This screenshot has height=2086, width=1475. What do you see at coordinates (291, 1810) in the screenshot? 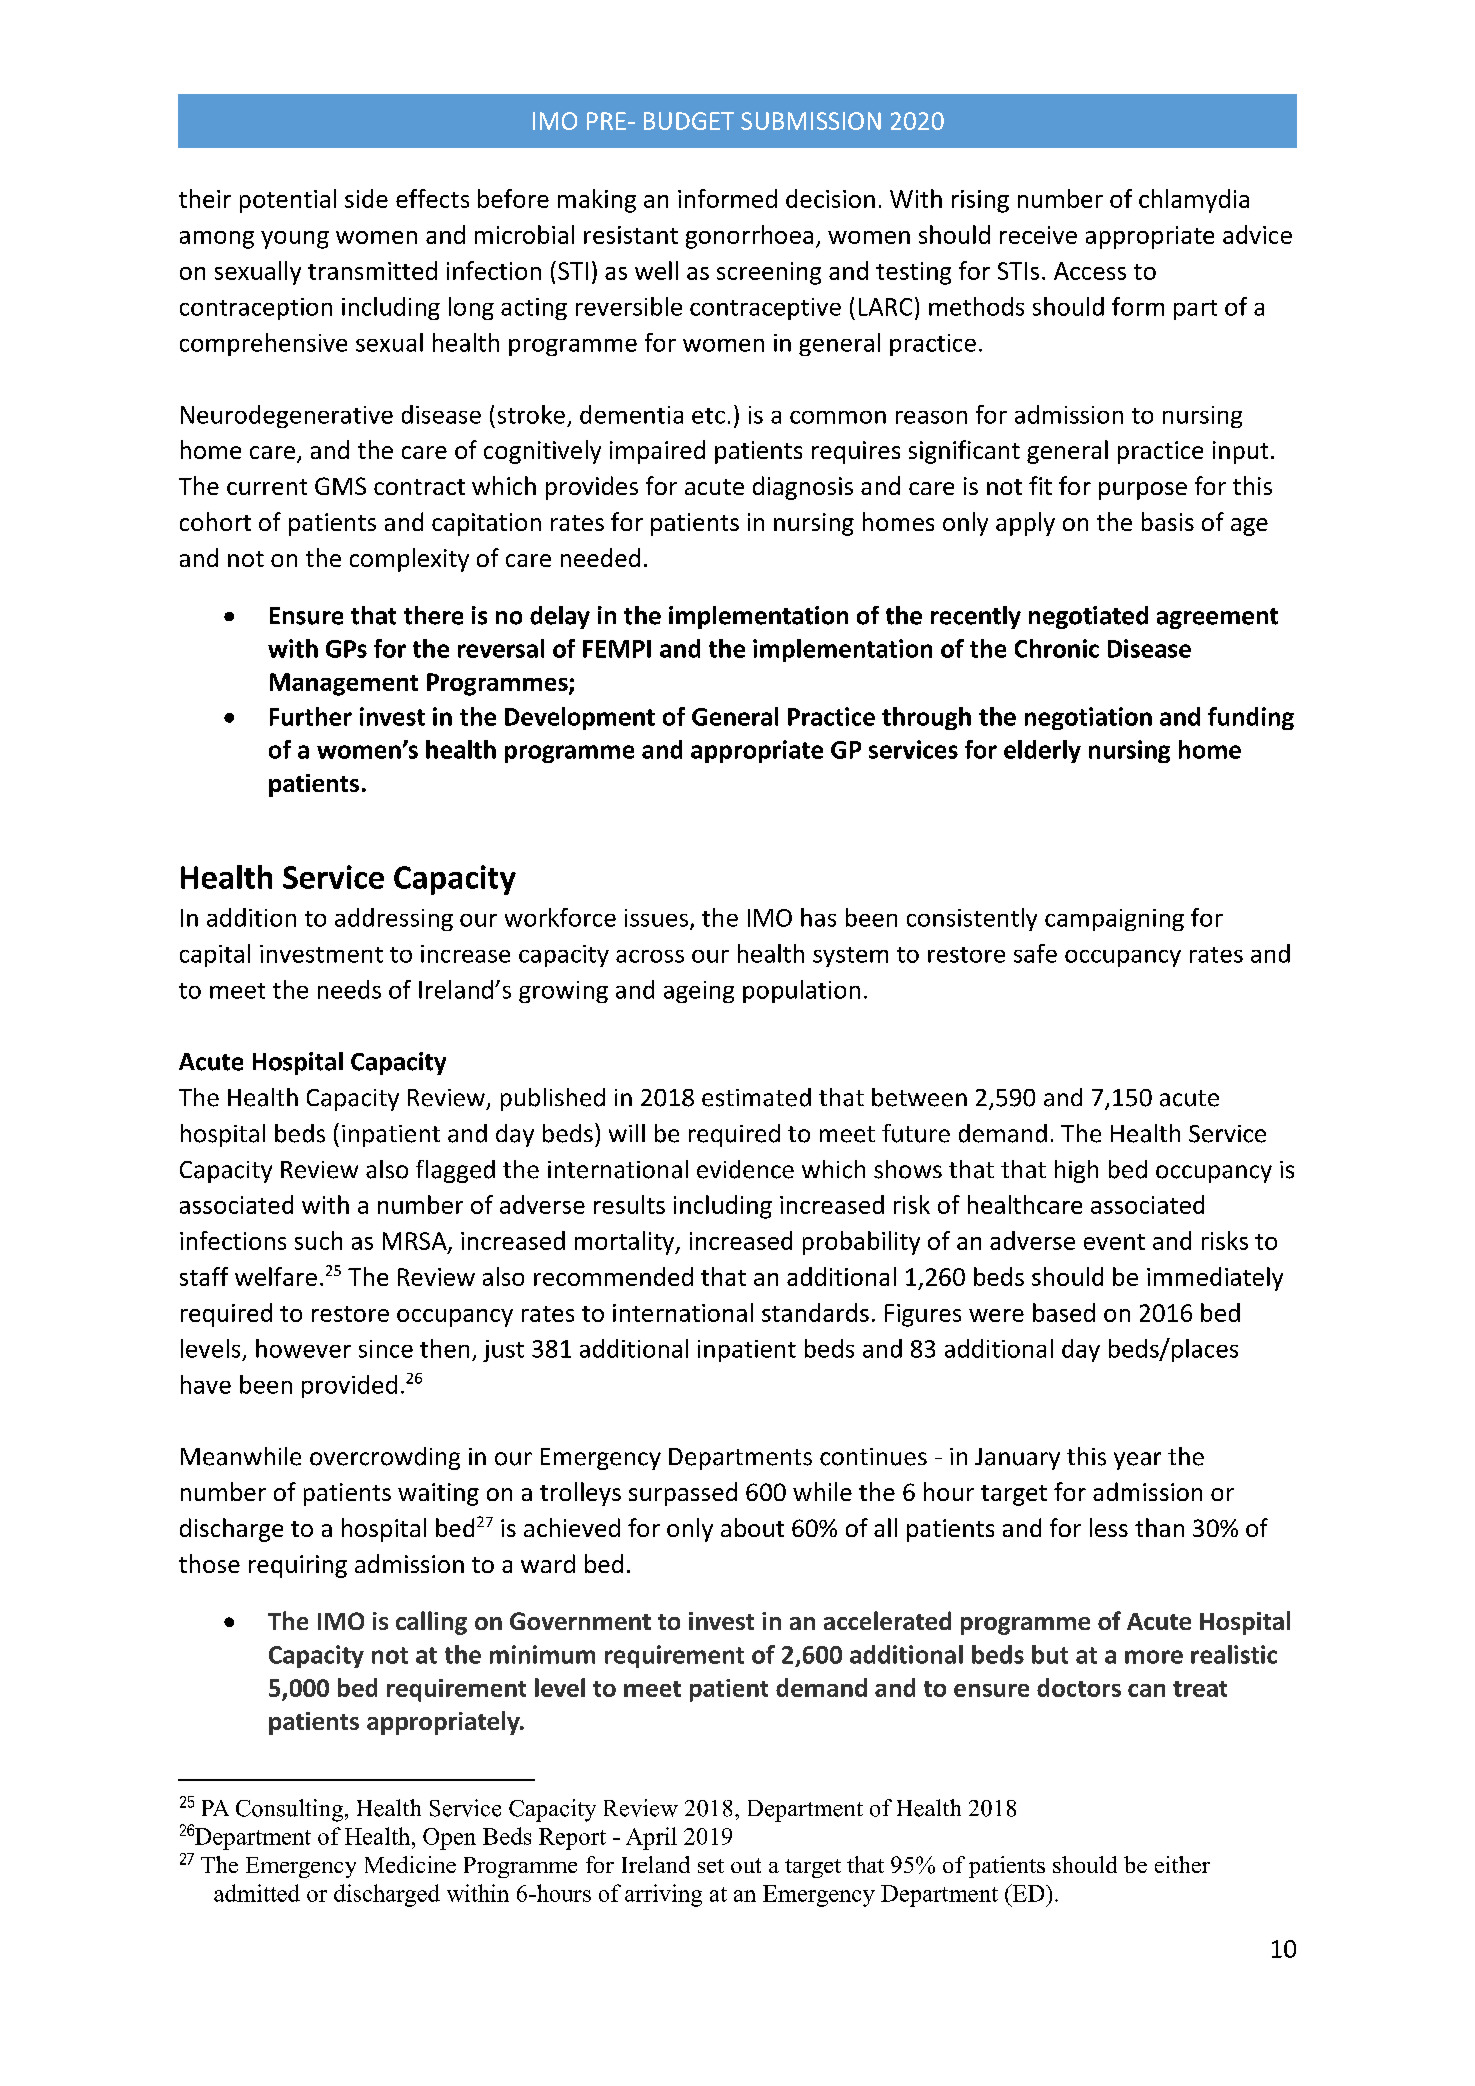
I see `Consulting` at bounding box center [291, 1810].
